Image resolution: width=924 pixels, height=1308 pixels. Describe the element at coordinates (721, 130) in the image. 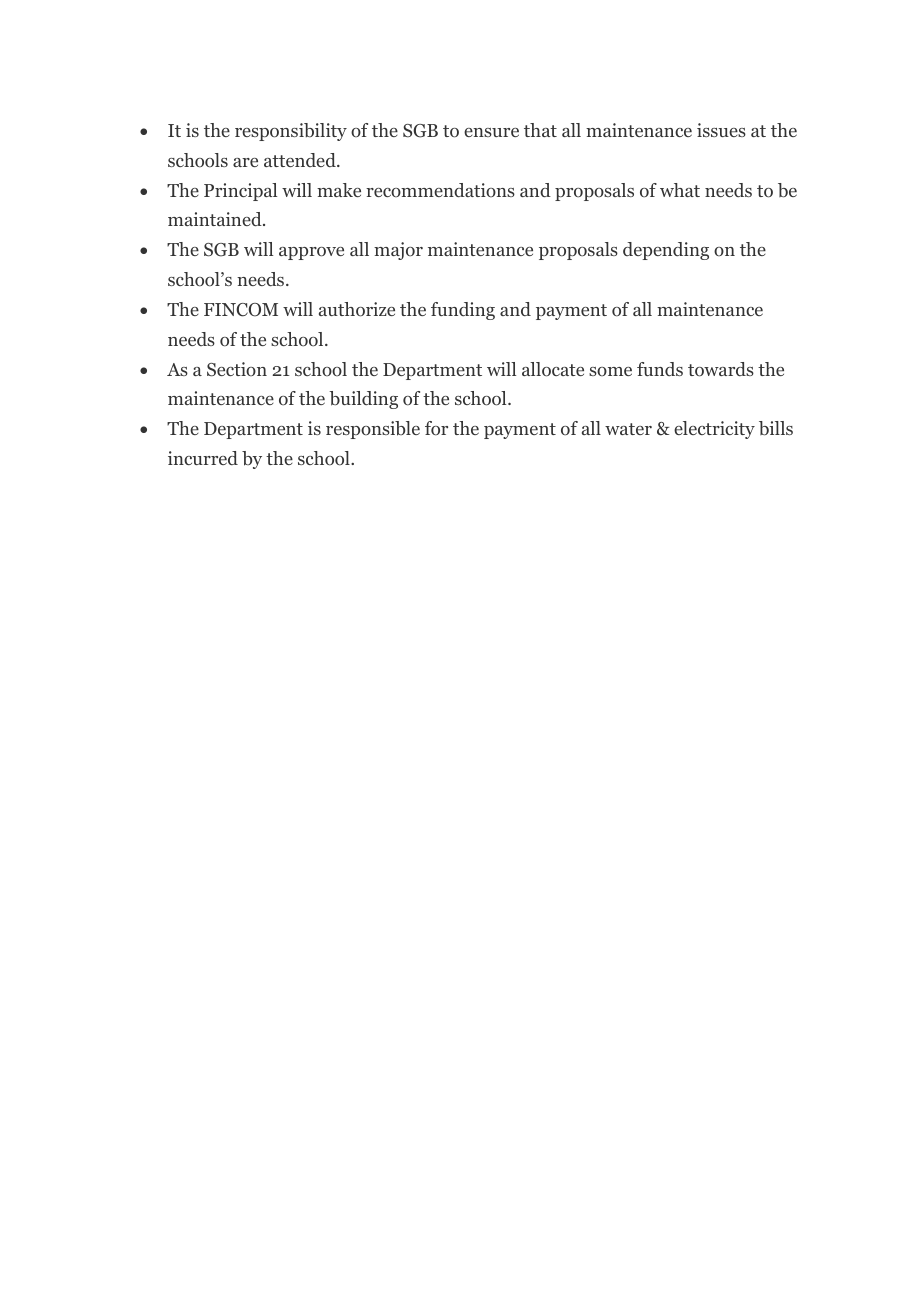

I see `issues` at that location.
